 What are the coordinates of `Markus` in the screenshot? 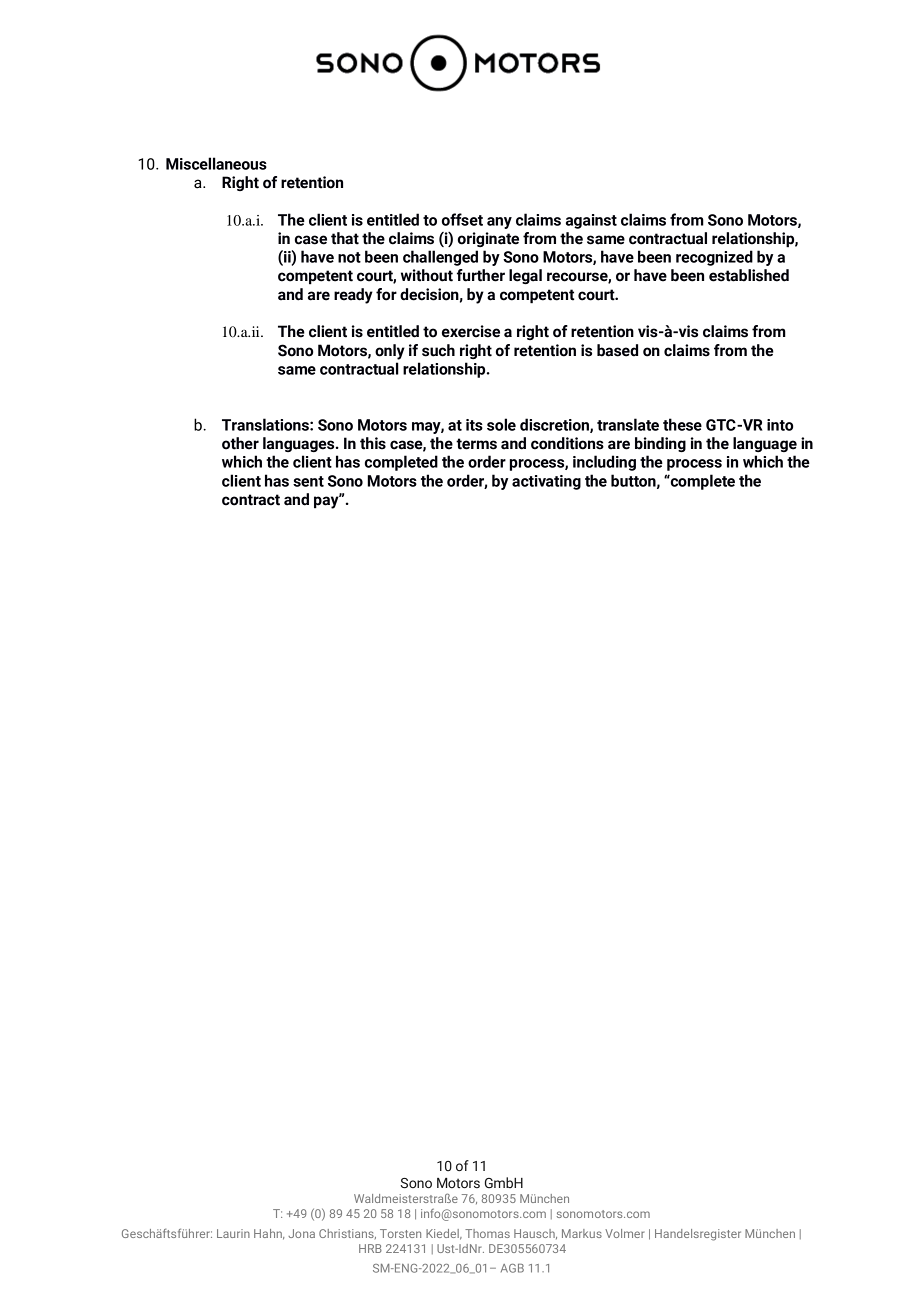 It's located at (582, 1233).
